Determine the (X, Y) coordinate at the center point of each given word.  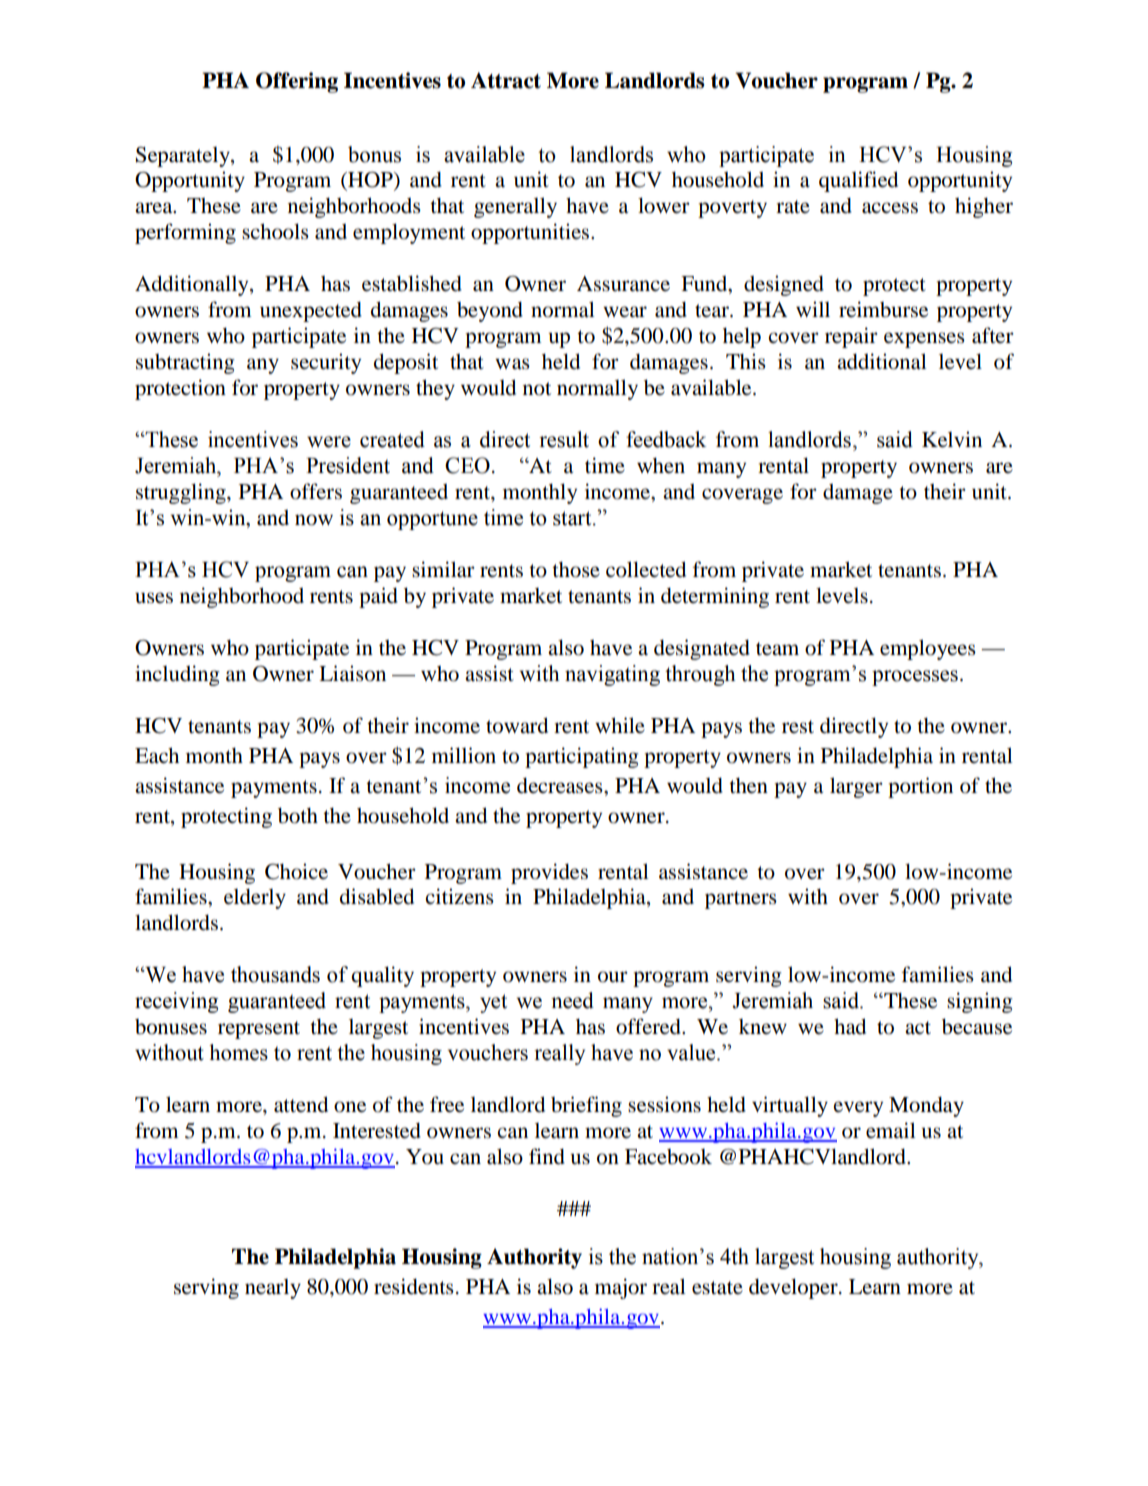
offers (316, 491)
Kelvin (952, 439)
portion (920, 787)
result (564, 439)
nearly (273, 1289)
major (621, 1288)
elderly (255, 898)
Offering (297, 82)
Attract (506, 80)
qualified (858, 181)
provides (549, 873)
